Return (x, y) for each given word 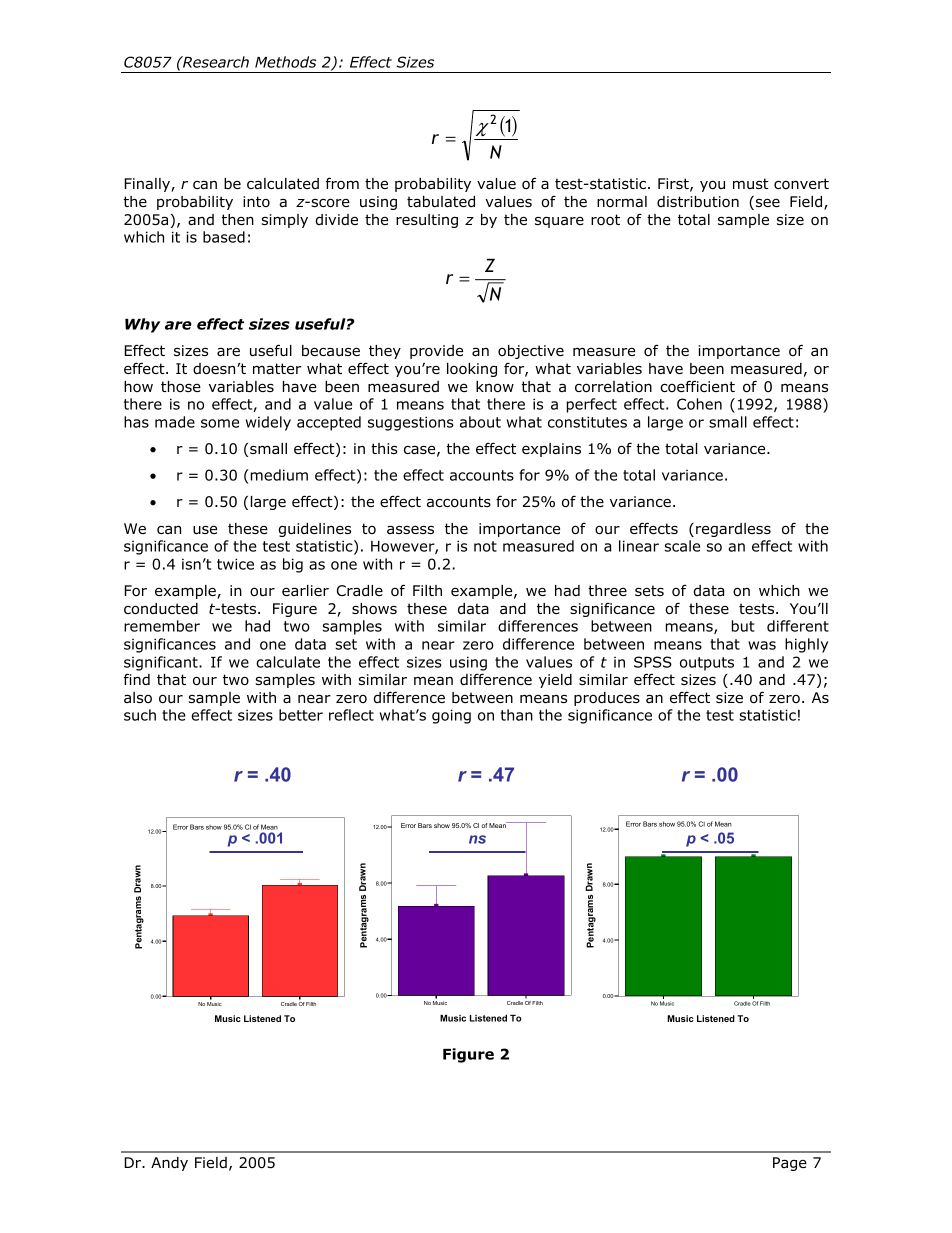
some (220, 423)
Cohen (699, 404)
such (140, 715)
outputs (707, 664)
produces (607, 699)
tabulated (441, 202)
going (451, 716)
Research (215, 62)
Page (790, 1164)
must (751, 183)
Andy (169, 1164)
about (480, 422)
